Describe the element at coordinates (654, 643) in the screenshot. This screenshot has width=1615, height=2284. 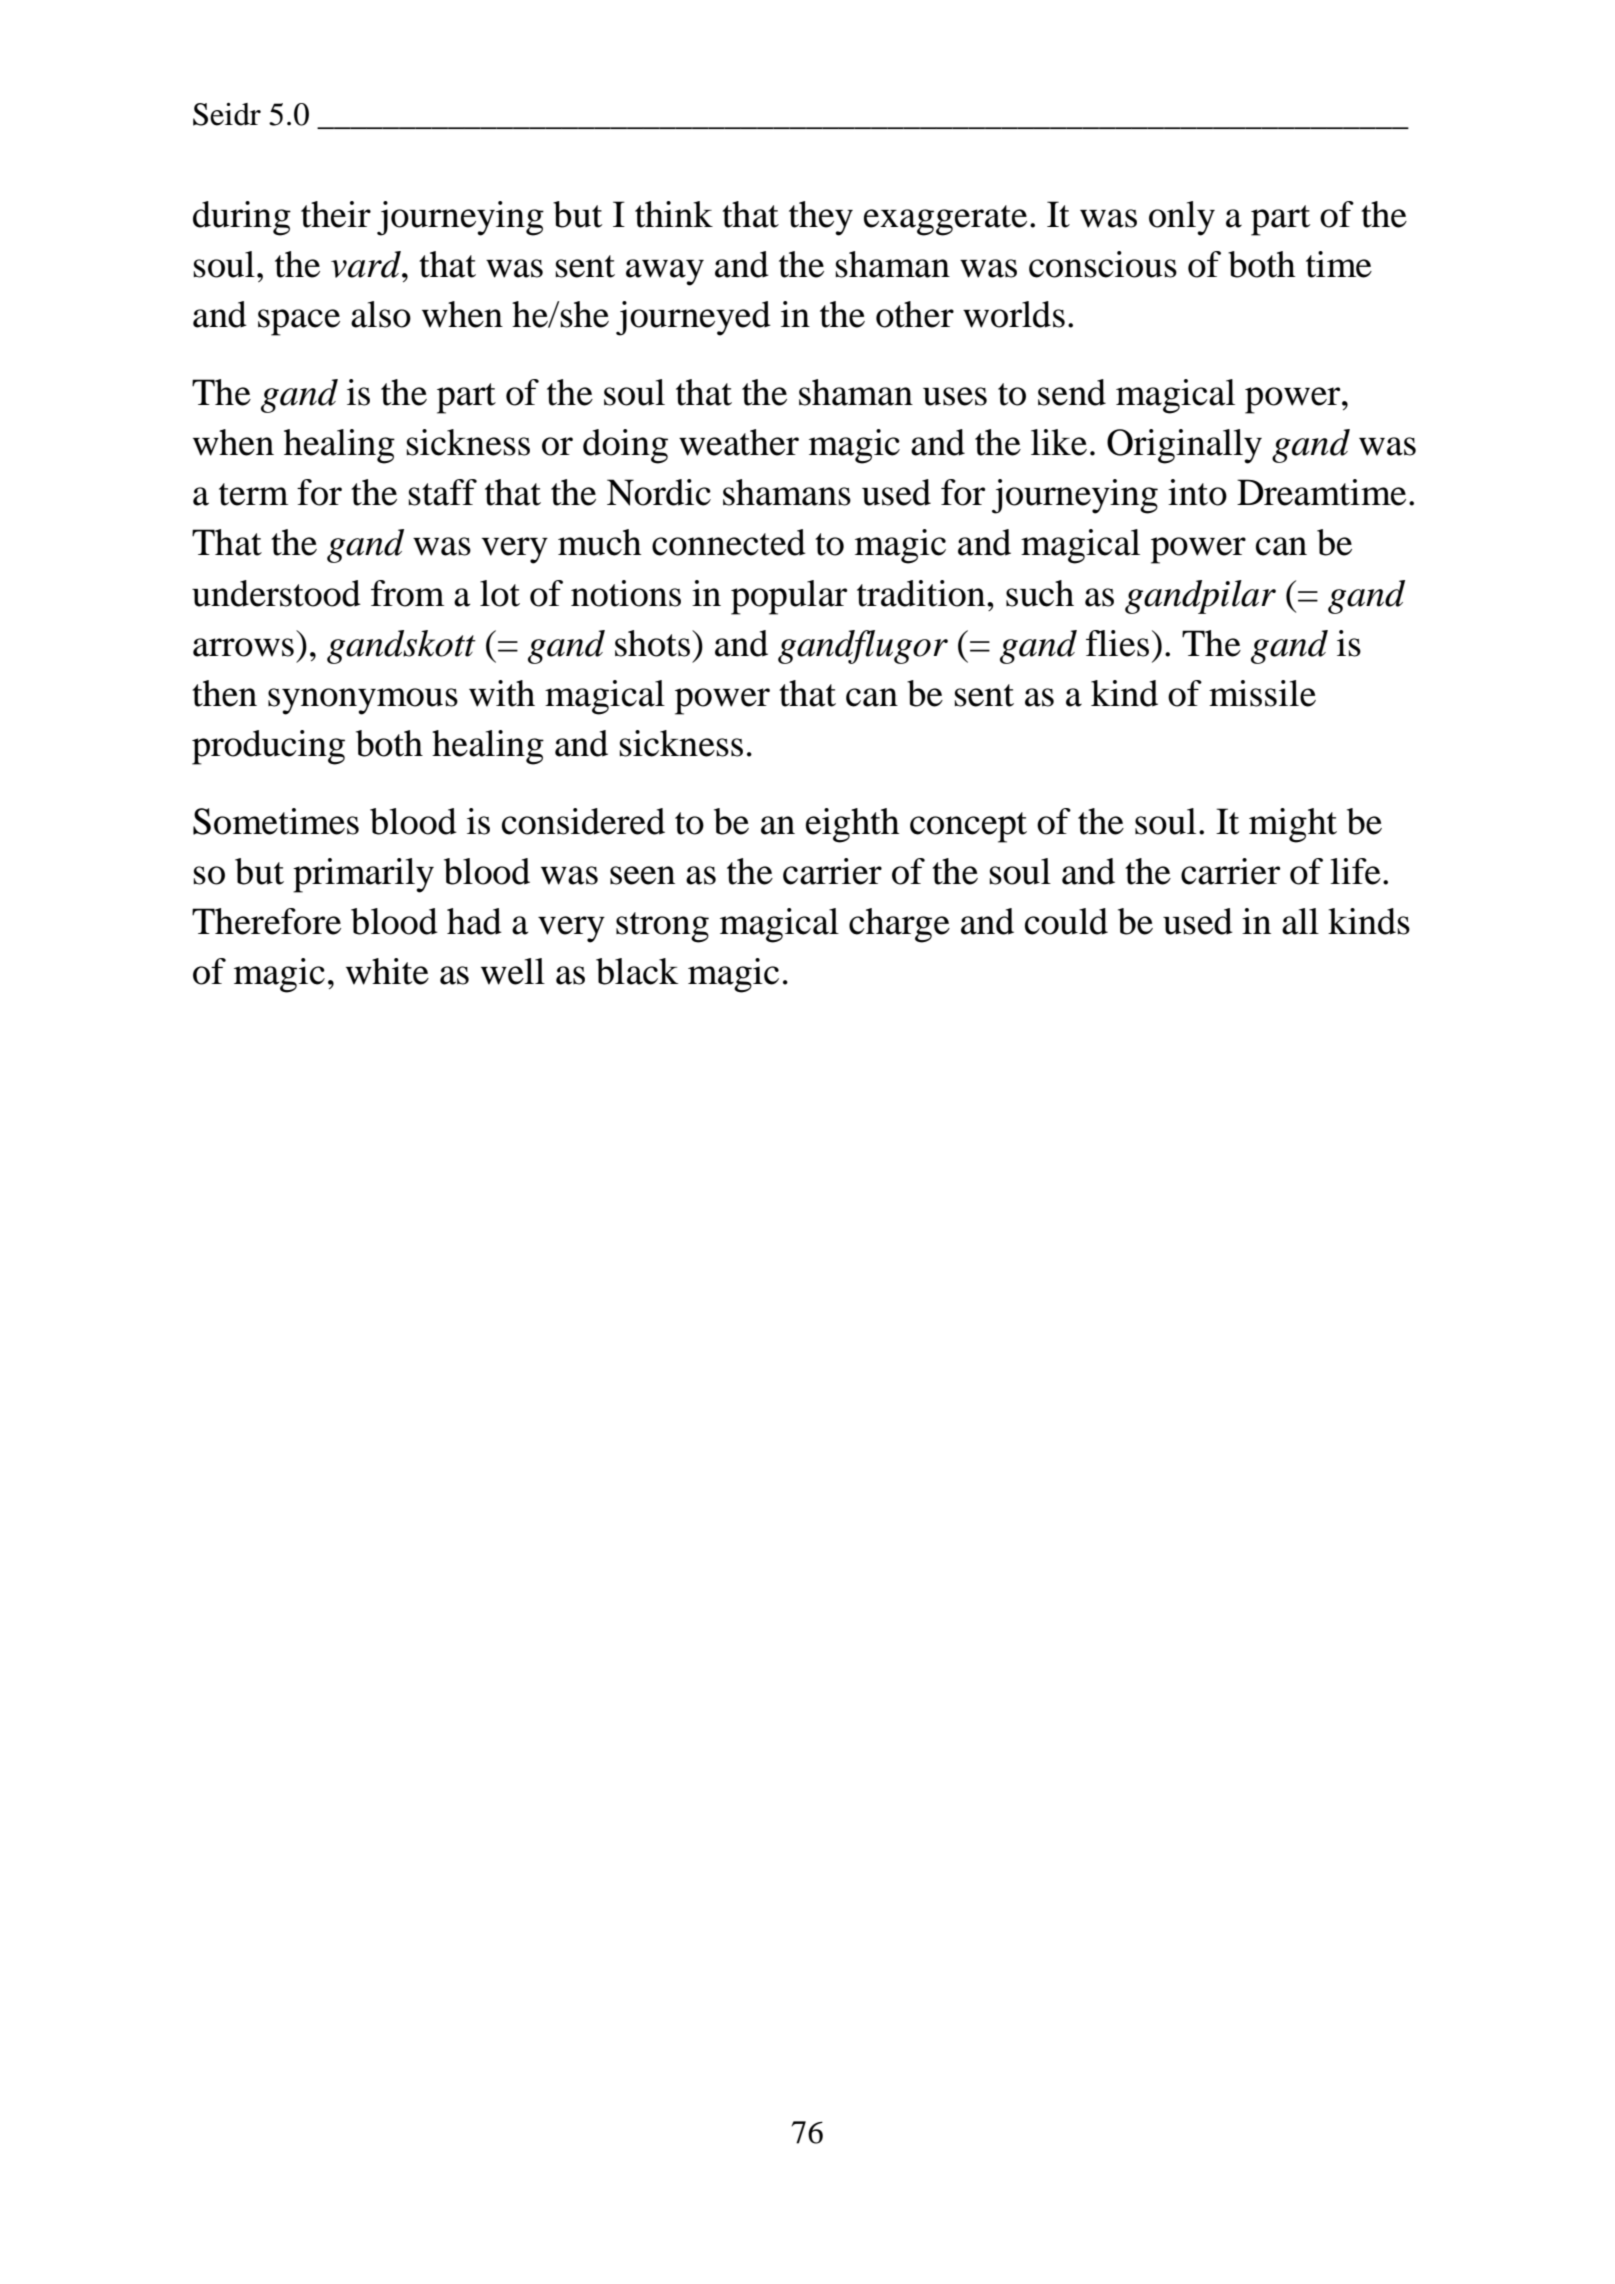
I see `shots` at that location.
